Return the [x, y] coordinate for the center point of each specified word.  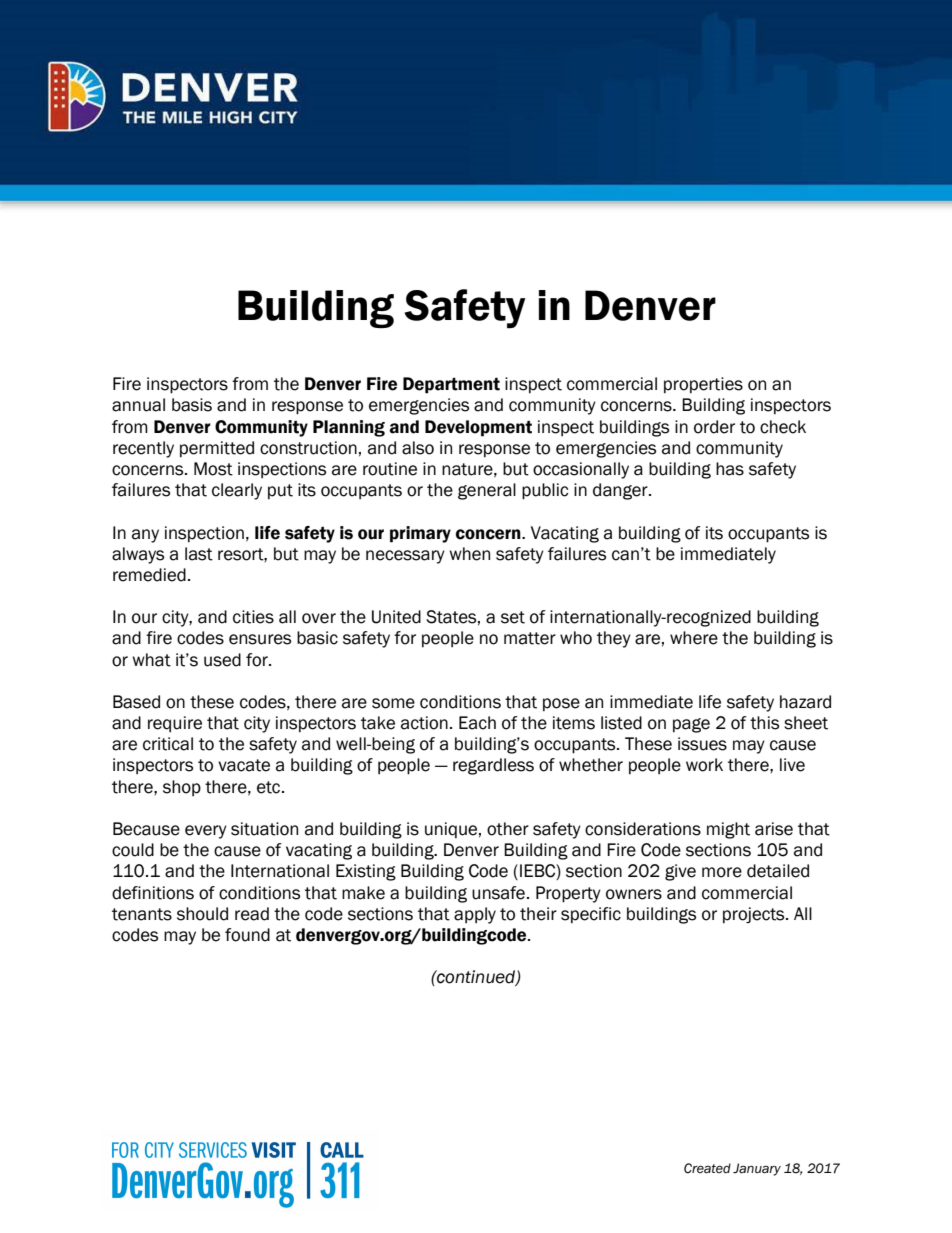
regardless [493, 766]
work [704, 765]
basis [192, 405]
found [247, 935]
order [714, 427]
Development [478, 428]
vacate [244, 765]
